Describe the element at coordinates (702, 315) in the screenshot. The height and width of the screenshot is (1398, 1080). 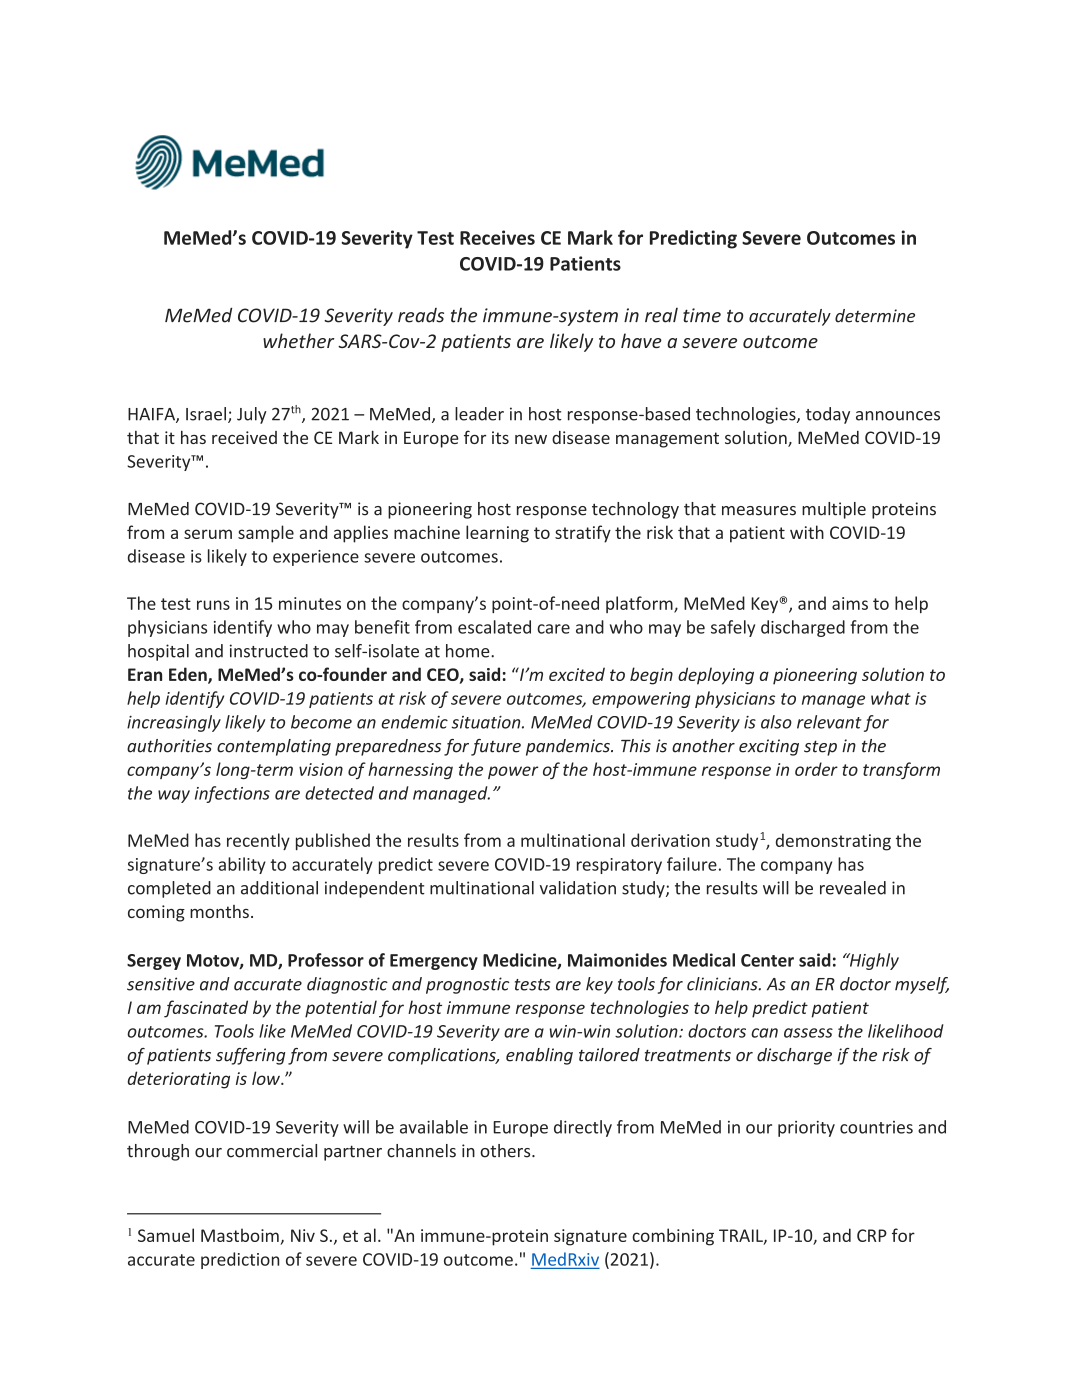
I see `time` at that location.
